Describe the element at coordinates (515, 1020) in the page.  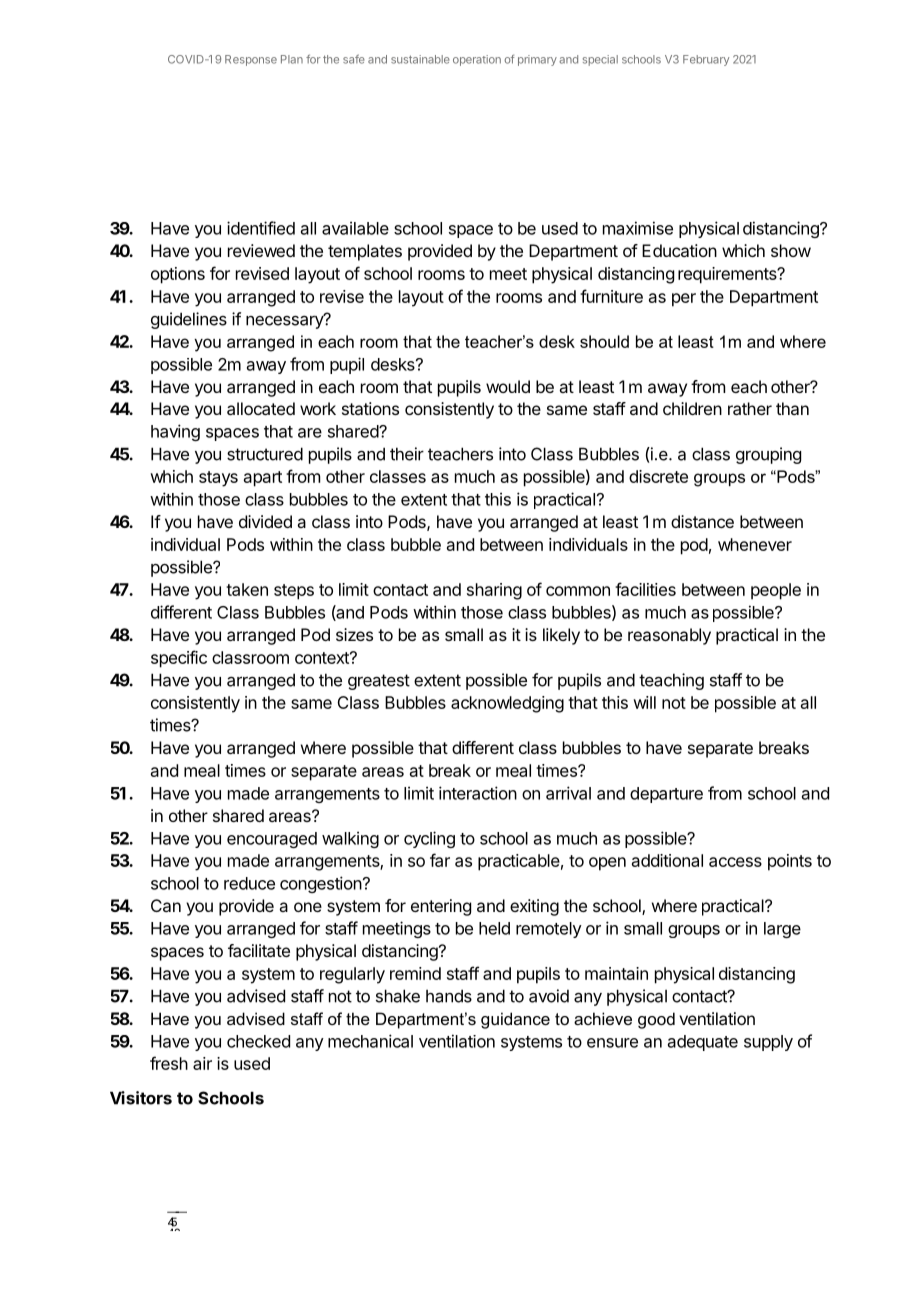
I see `guidance` at that location.
